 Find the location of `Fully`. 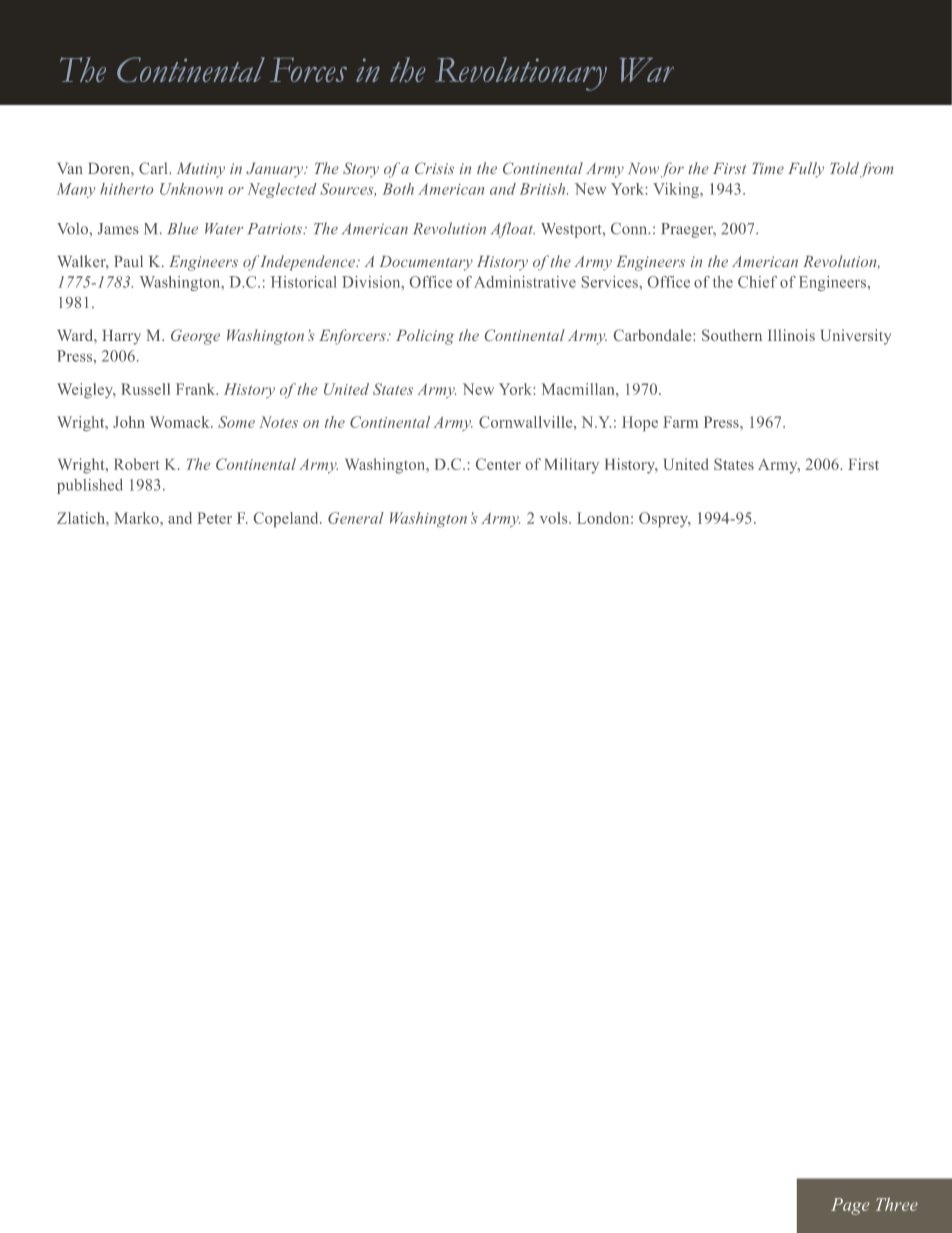

Fully is located at coordinates (806, 170).
